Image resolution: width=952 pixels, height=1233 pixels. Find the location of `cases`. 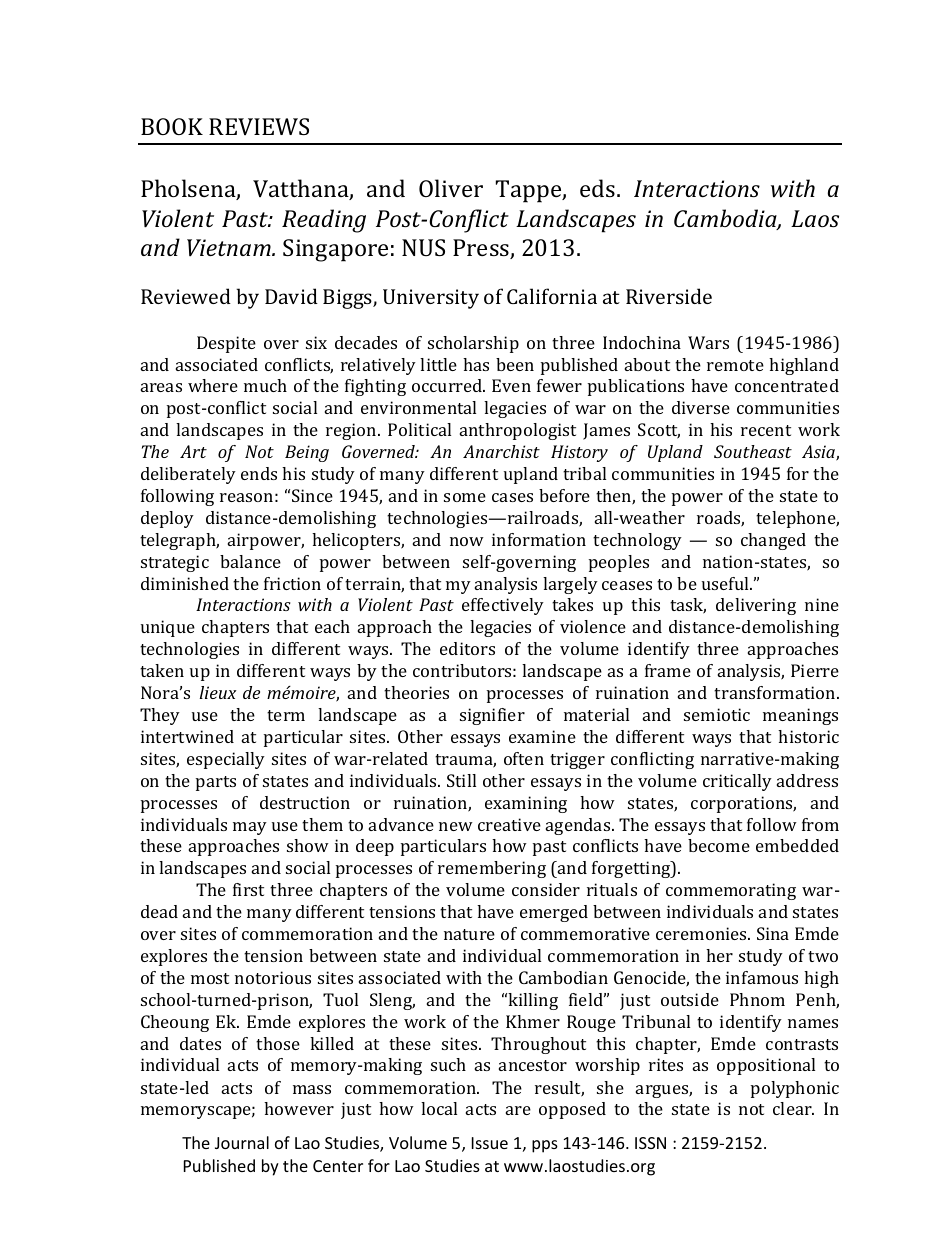

cases is located at coordinates (512, 497).
